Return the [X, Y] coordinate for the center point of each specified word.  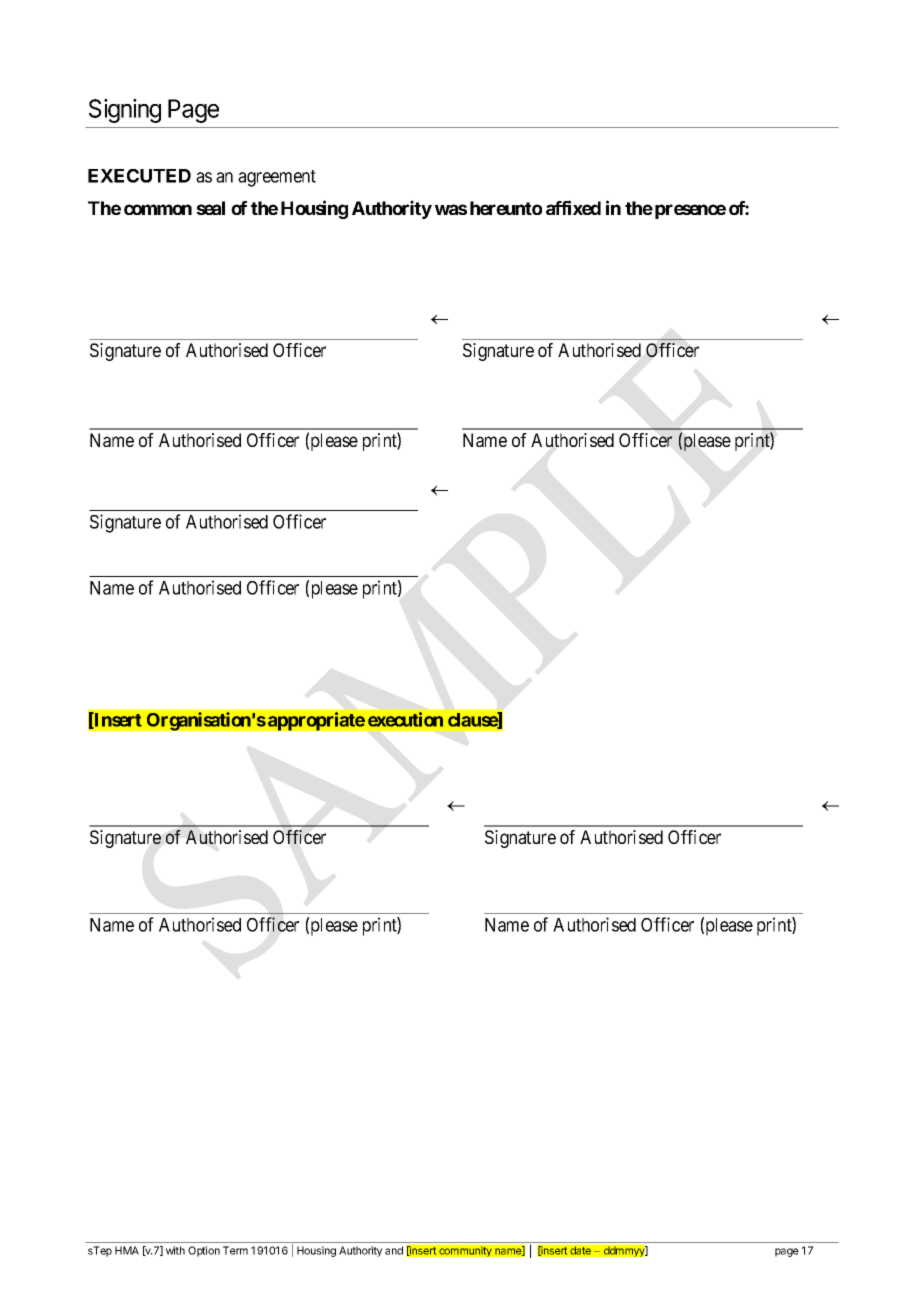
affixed [573, 207]
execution [405, 719]
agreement [277, 178]
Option [204, 1251]
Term [235, 1250]
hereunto [506, 208]
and [394, 1250]
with [175, 1250]
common [158, 209]
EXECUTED [139, 176]
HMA [127, 1250]
